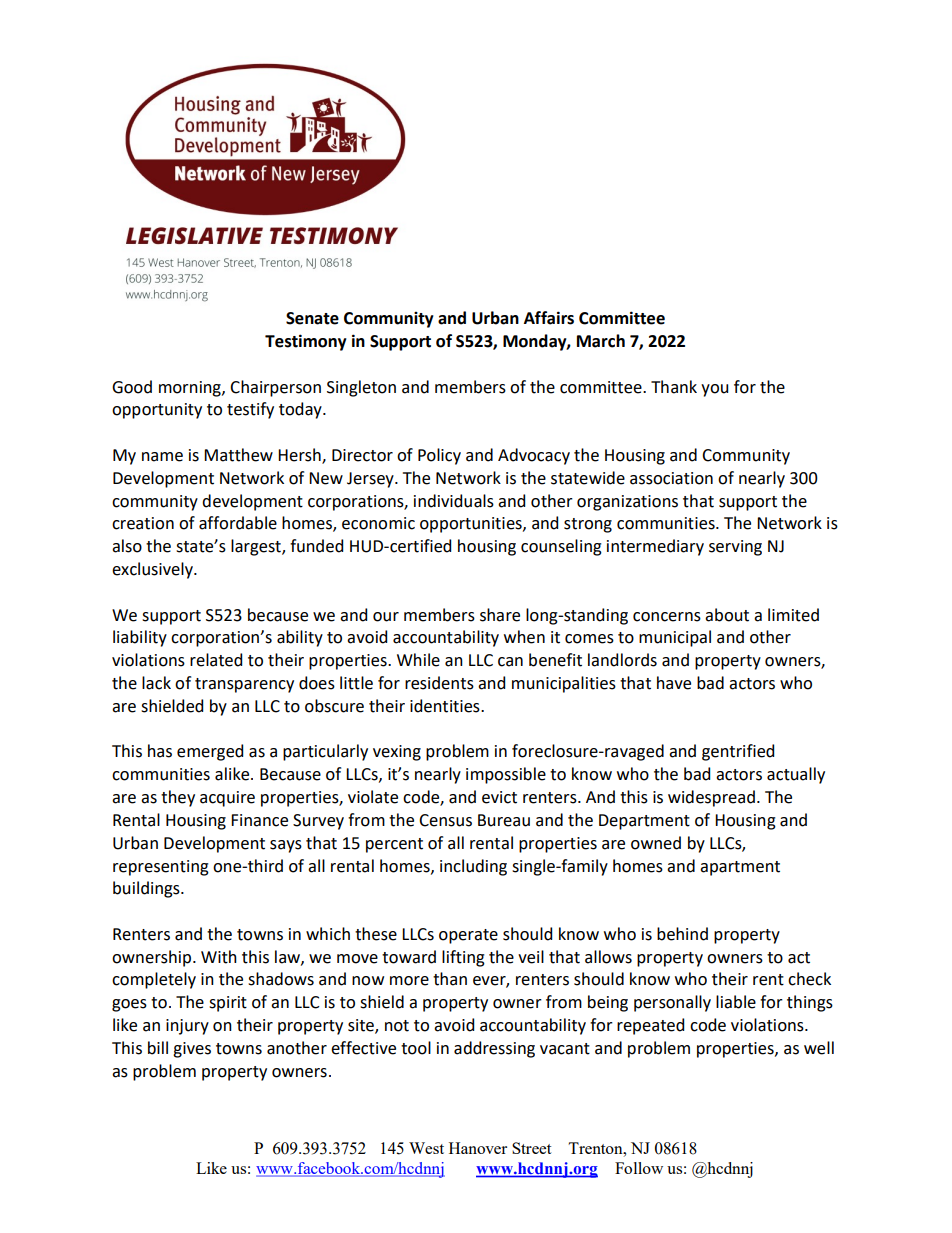 The width and height of the screenshot is (952, 1233). I want to click on you, so click(714, 390).
